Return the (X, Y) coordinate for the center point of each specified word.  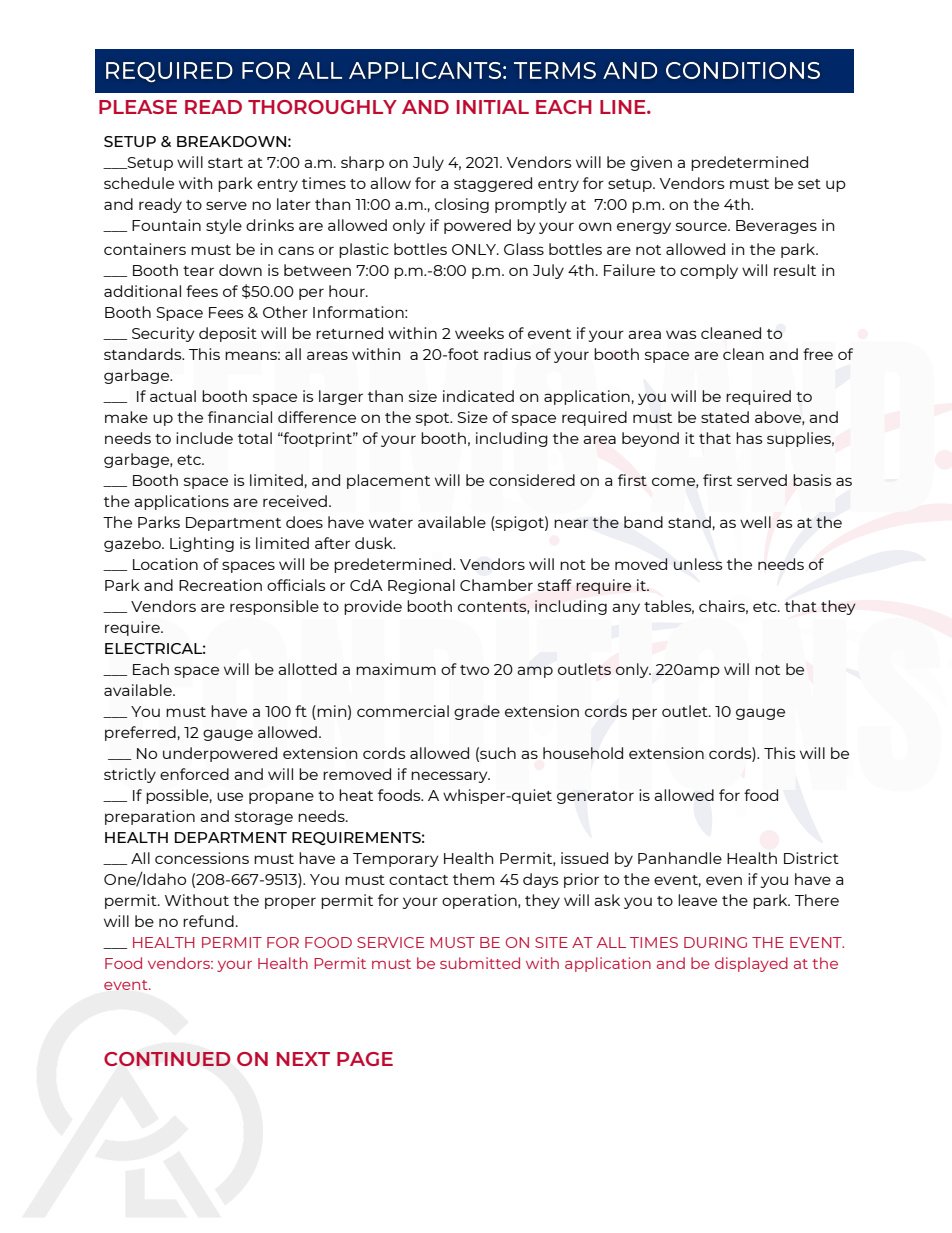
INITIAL (493, 107)
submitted (480, 963)
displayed (751, 964)
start (225, 163)
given (651, 163)
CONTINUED (167, 1059)
